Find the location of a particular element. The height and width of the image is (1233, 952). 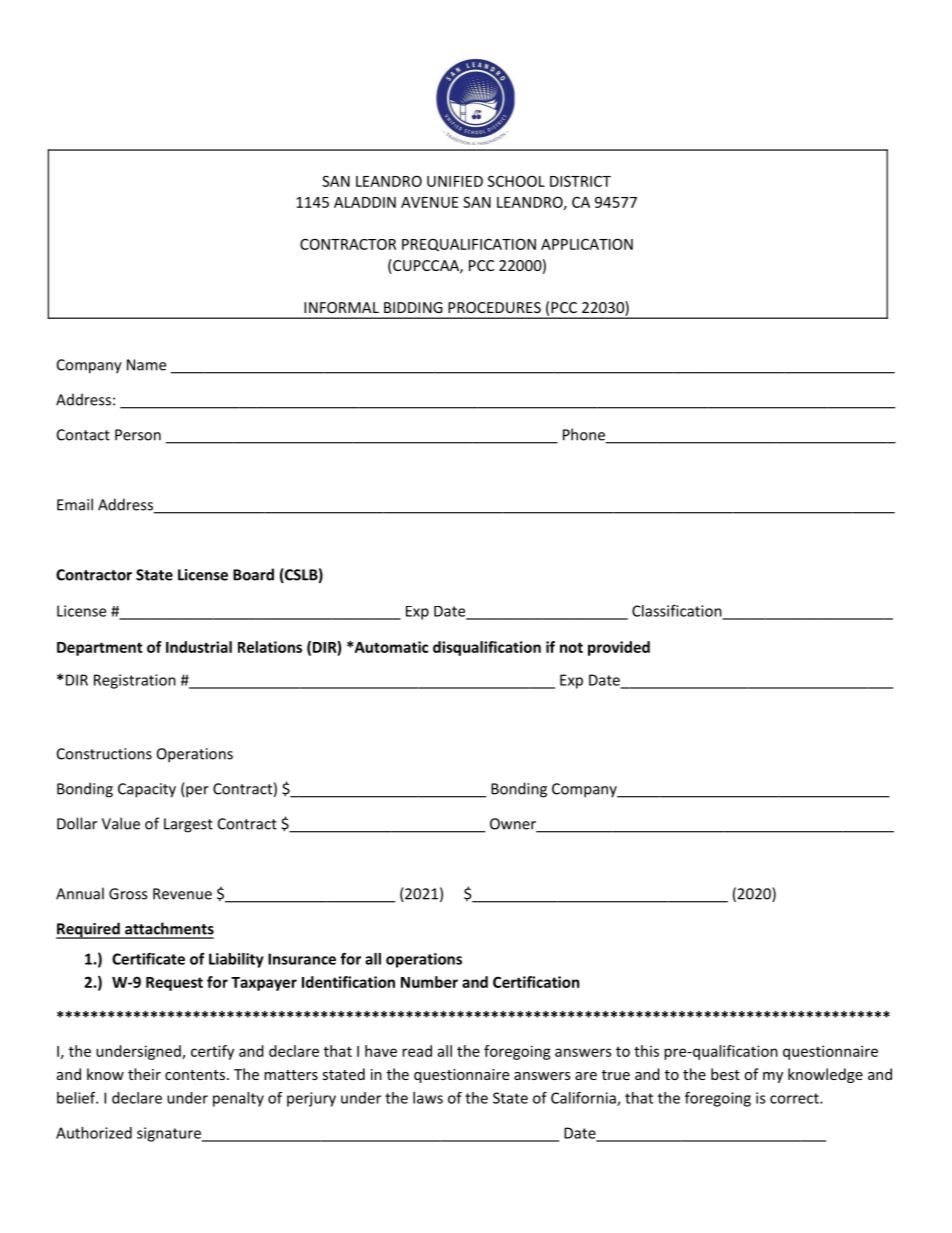

laws is located at coordinates (428, 1098).
